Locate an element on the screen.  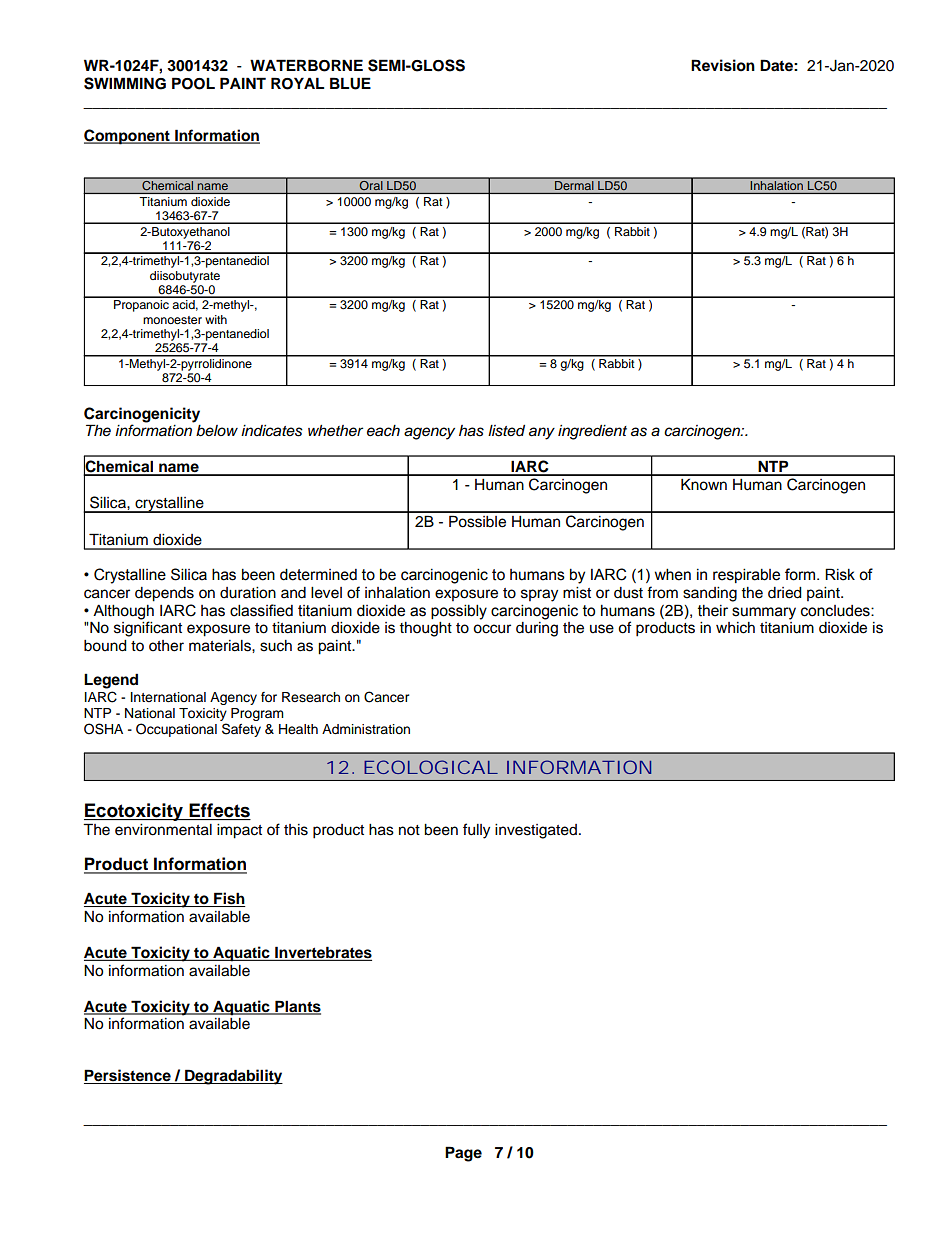
investigated is located at coordinates (536, 831).
